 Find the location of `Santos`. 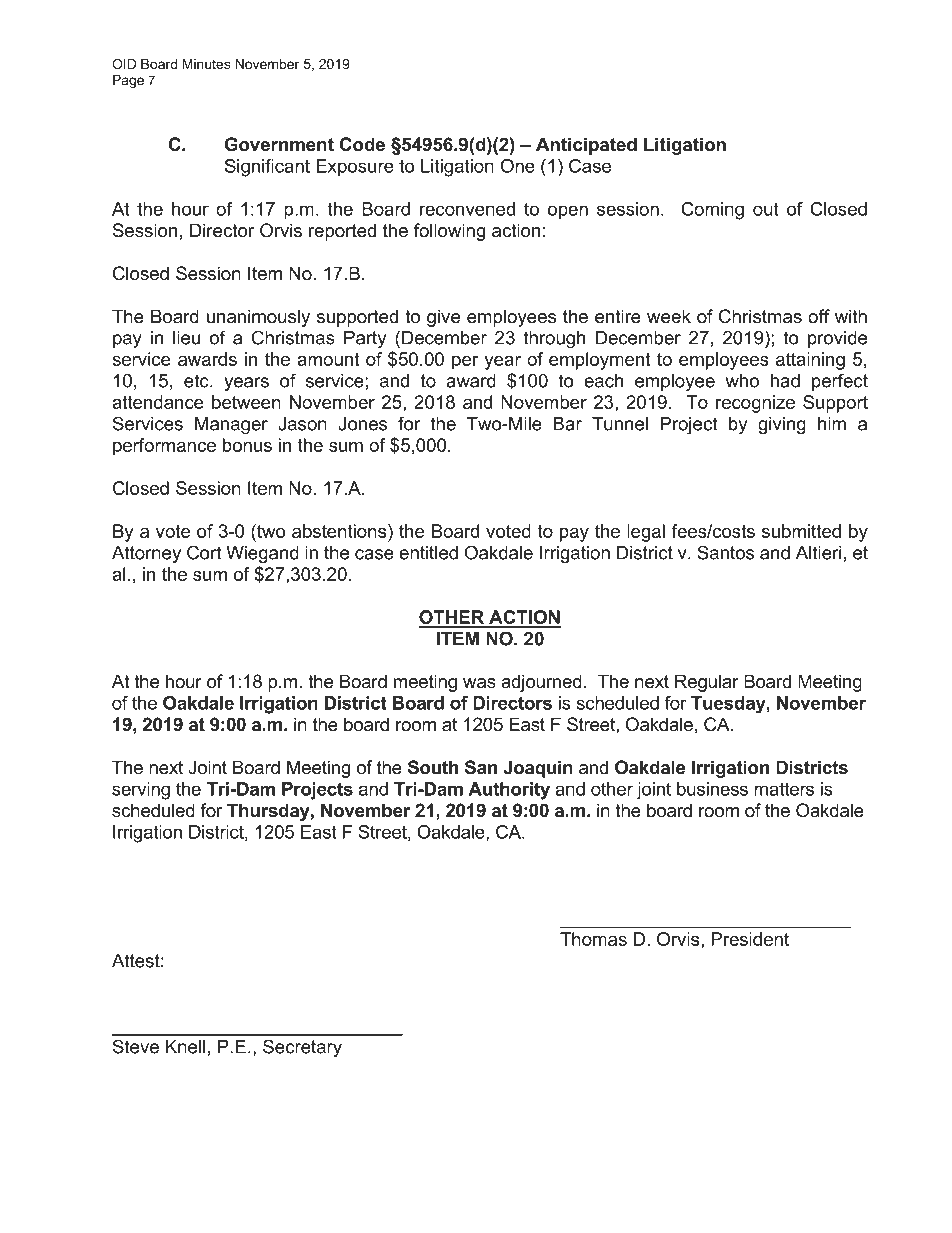

Santos is located at coordinates (725, 552).
